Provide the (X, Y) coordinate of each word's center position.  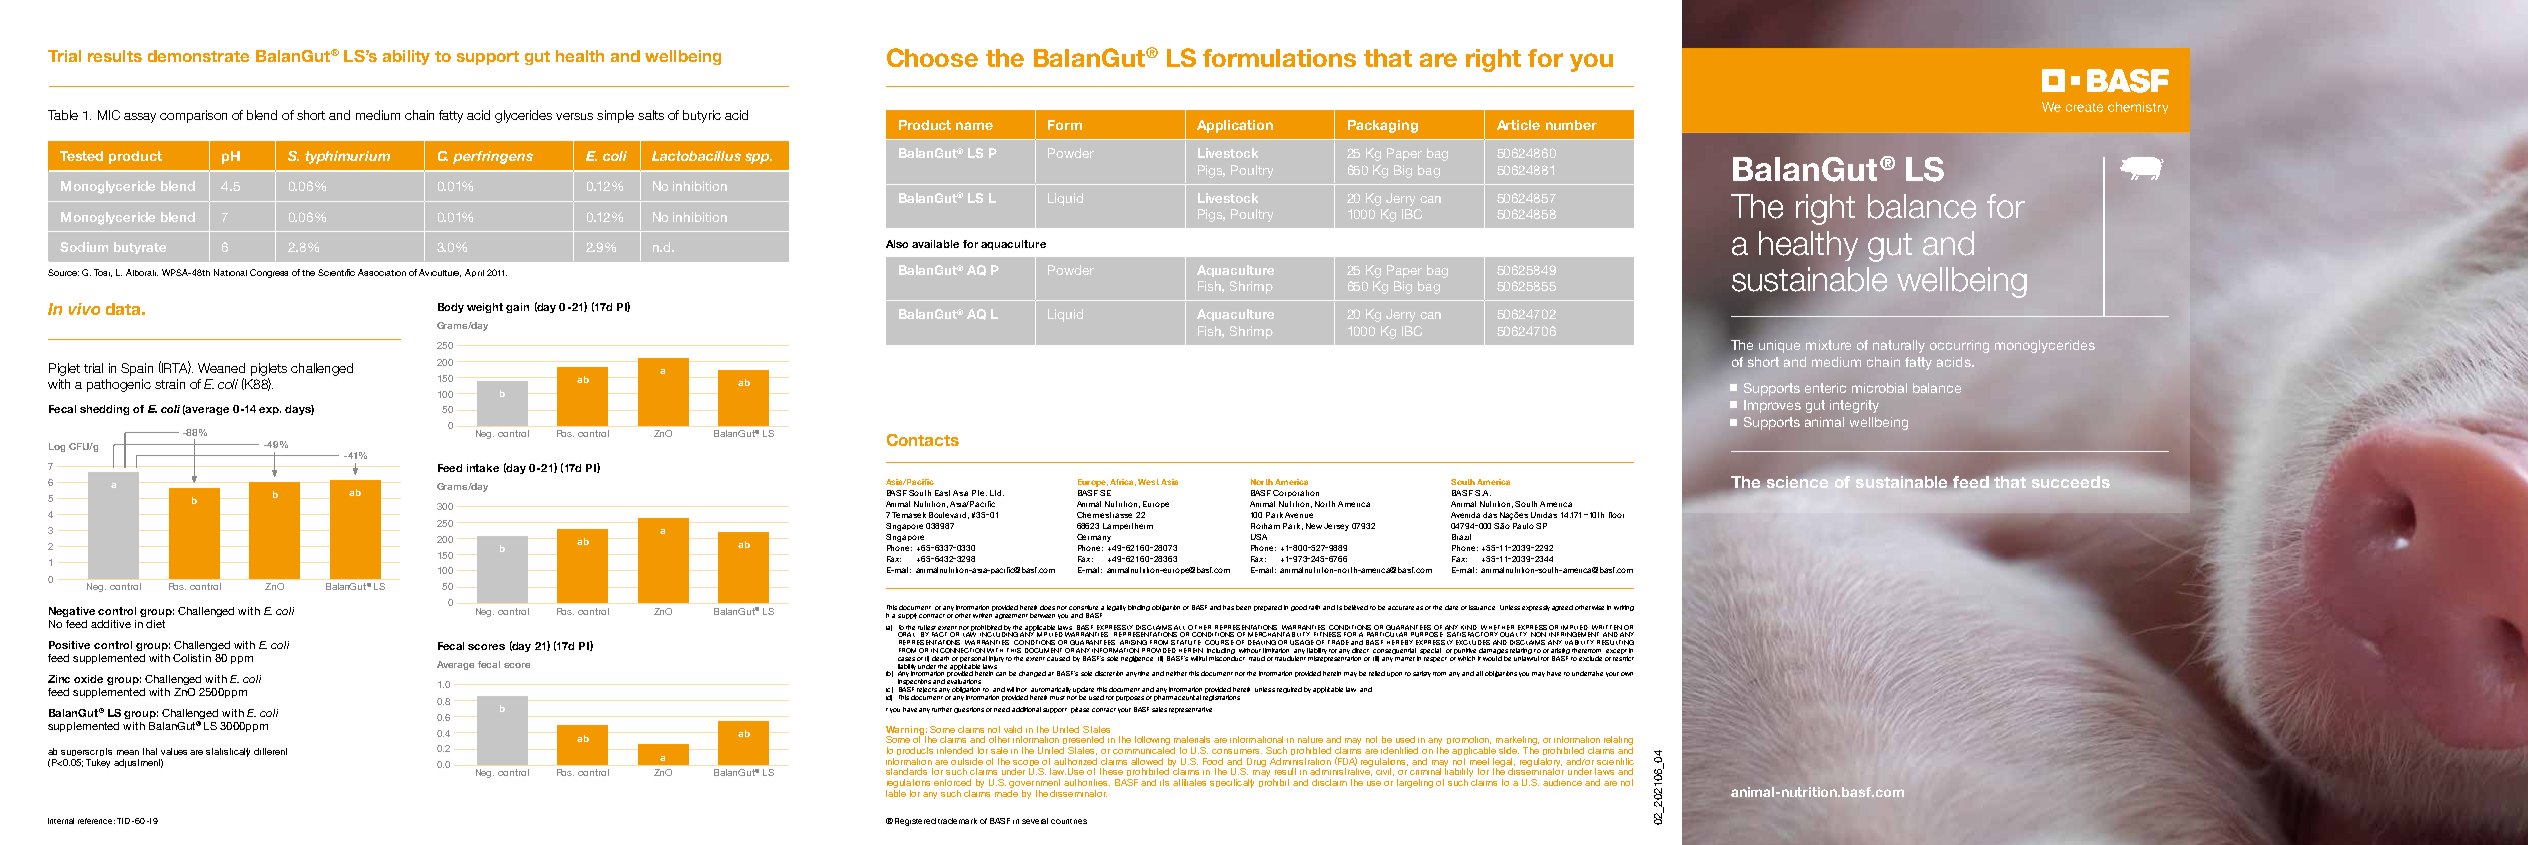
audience (1562, 782)
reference (96, 821)
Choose (932, 57)
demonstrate (198, 56)
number (1571, 125)
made (1006, 792)
